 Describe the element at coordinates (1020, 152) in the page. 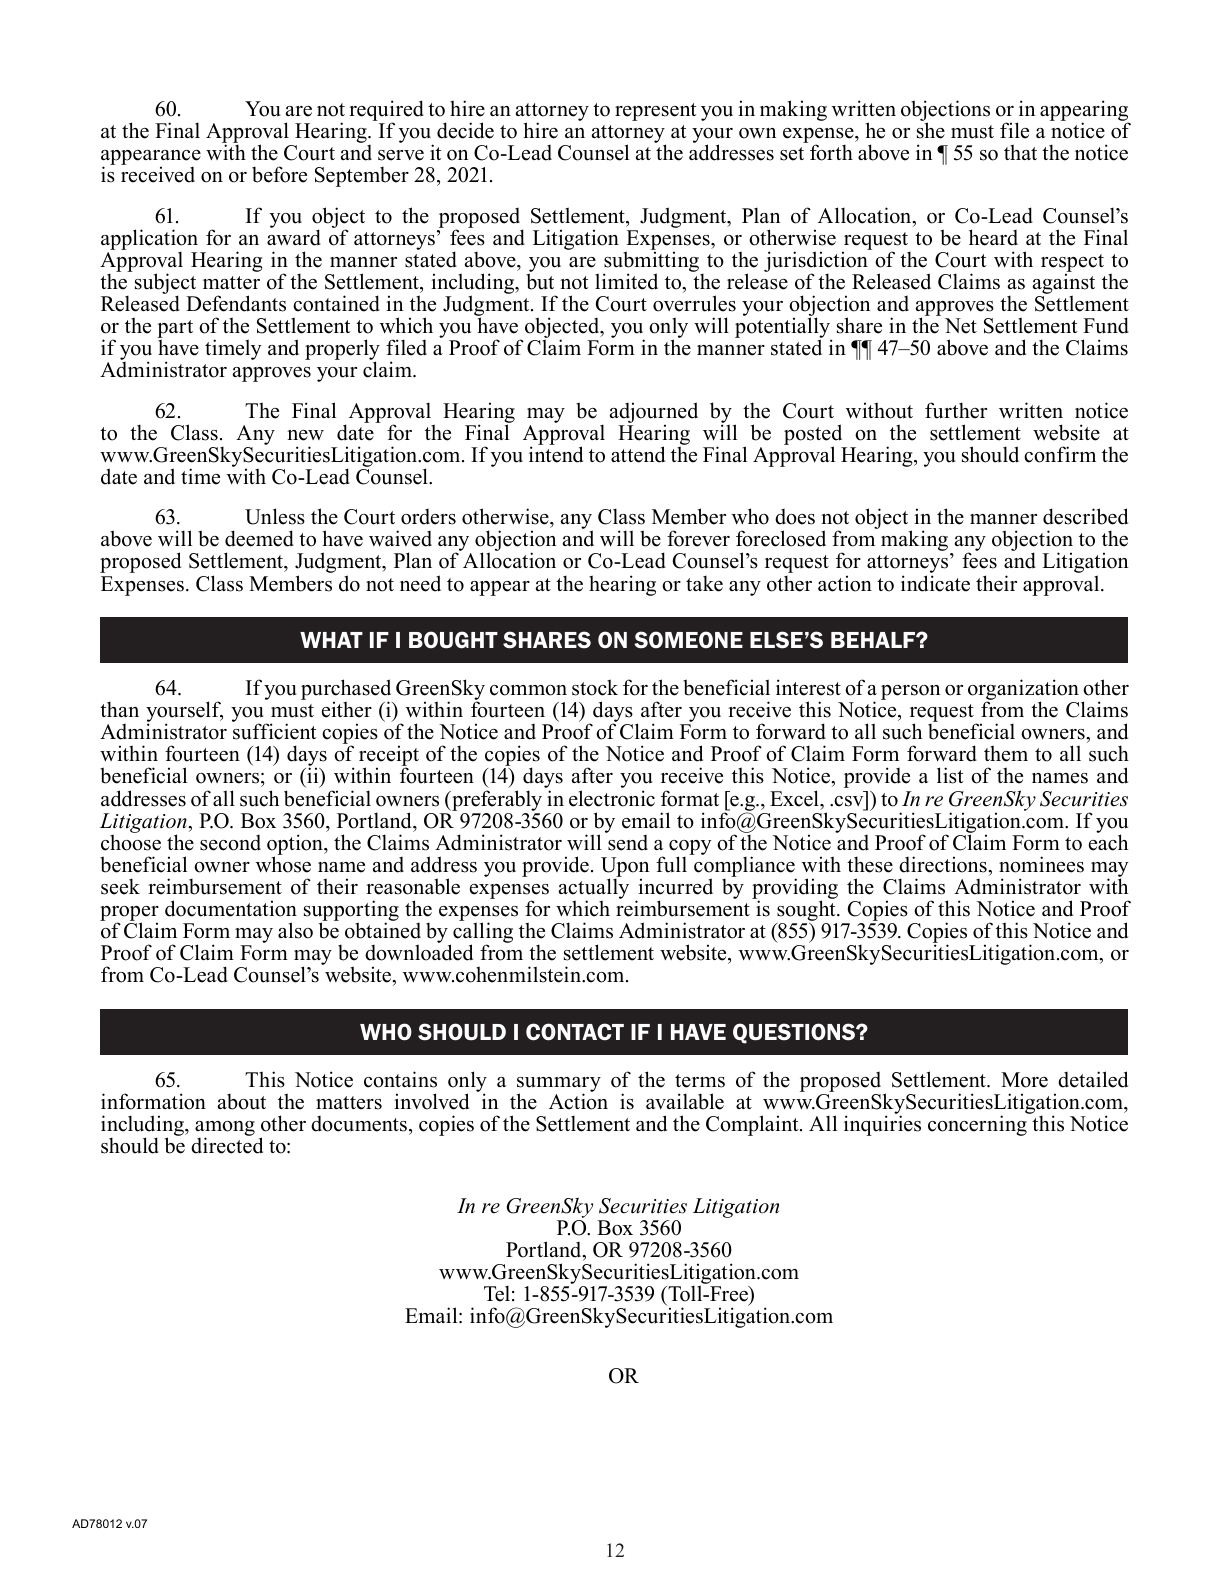

I see `that` at that location.
